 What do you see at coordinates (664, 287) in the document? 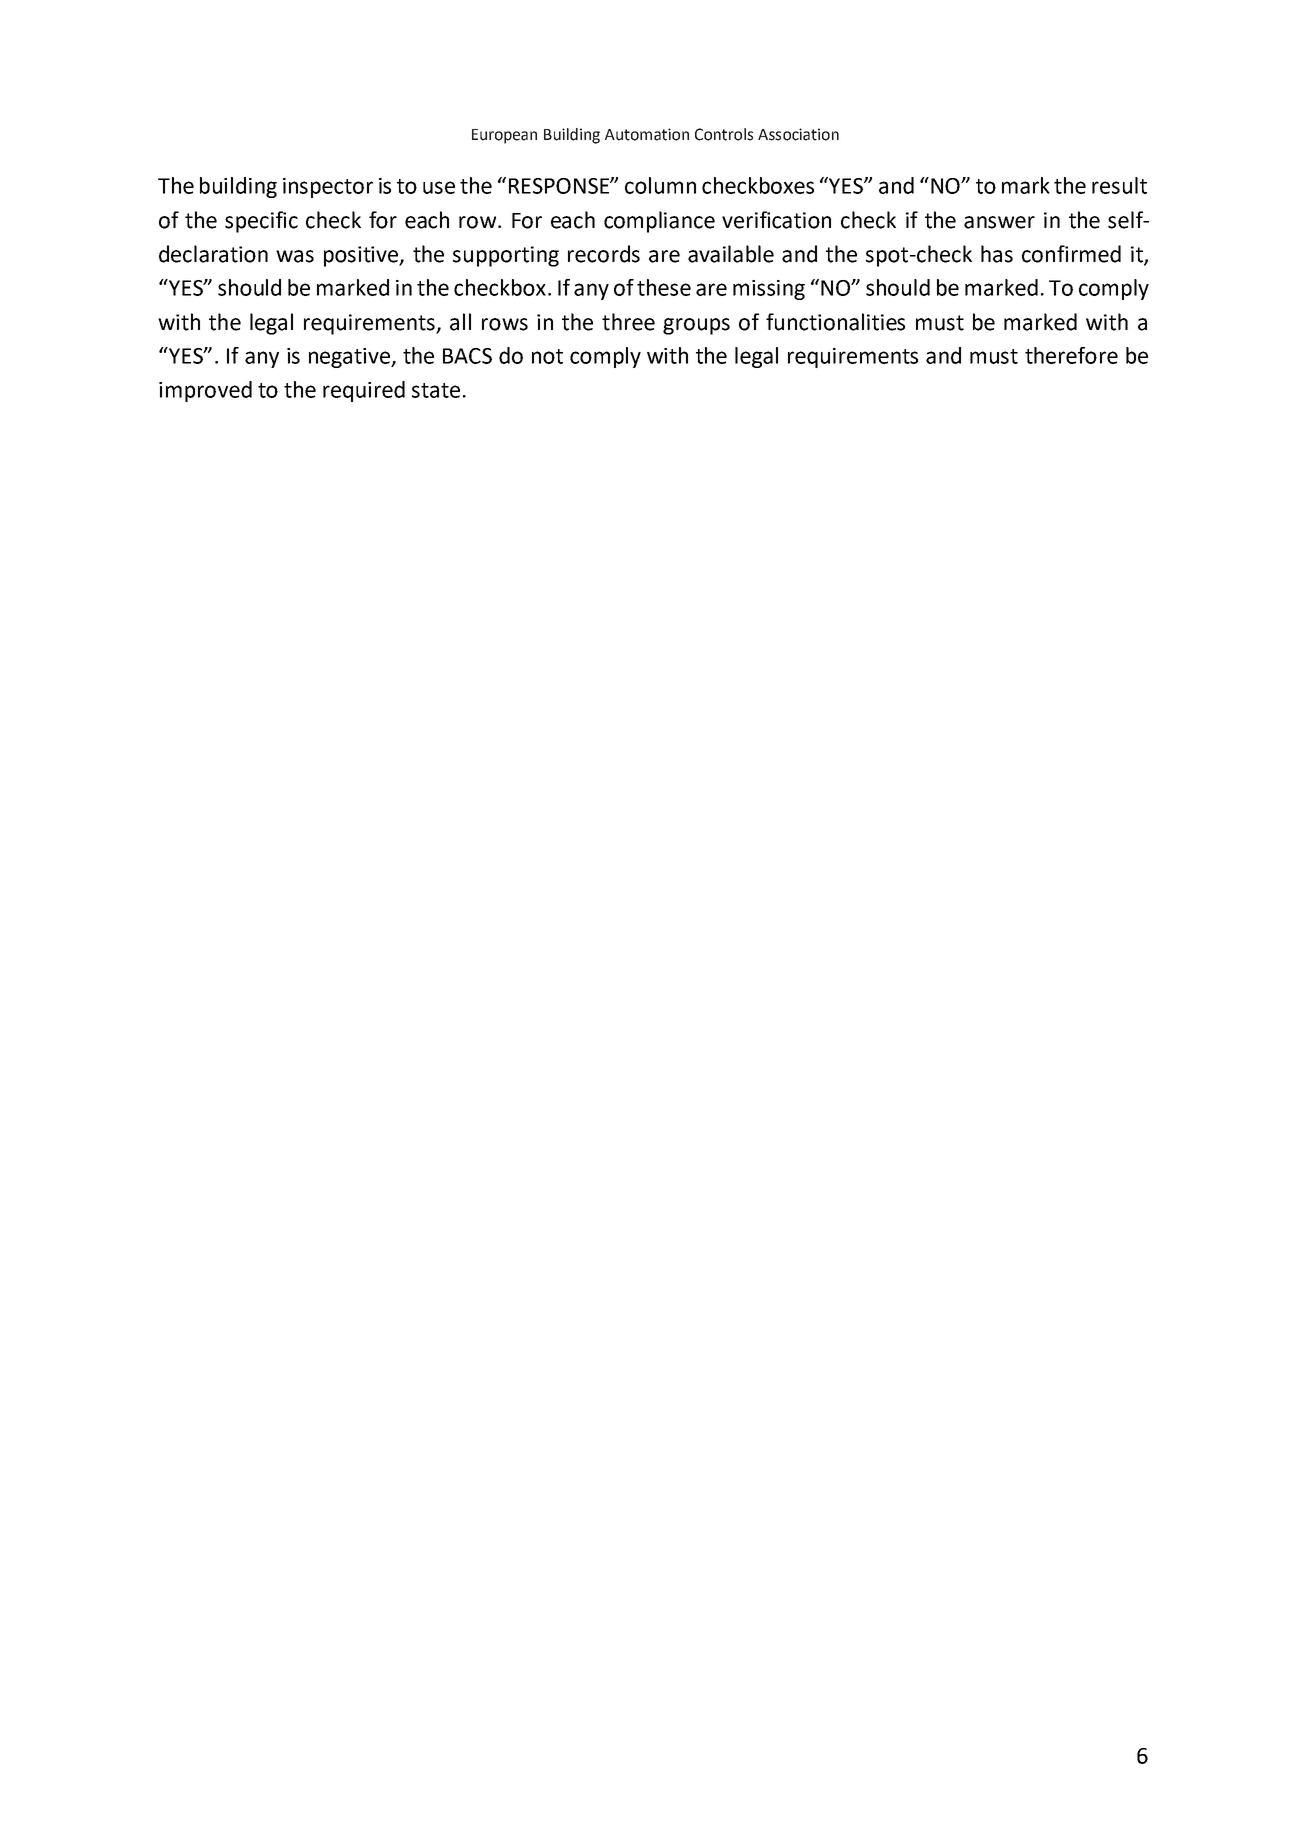
I see `these` at bounding box center [664, 287].
